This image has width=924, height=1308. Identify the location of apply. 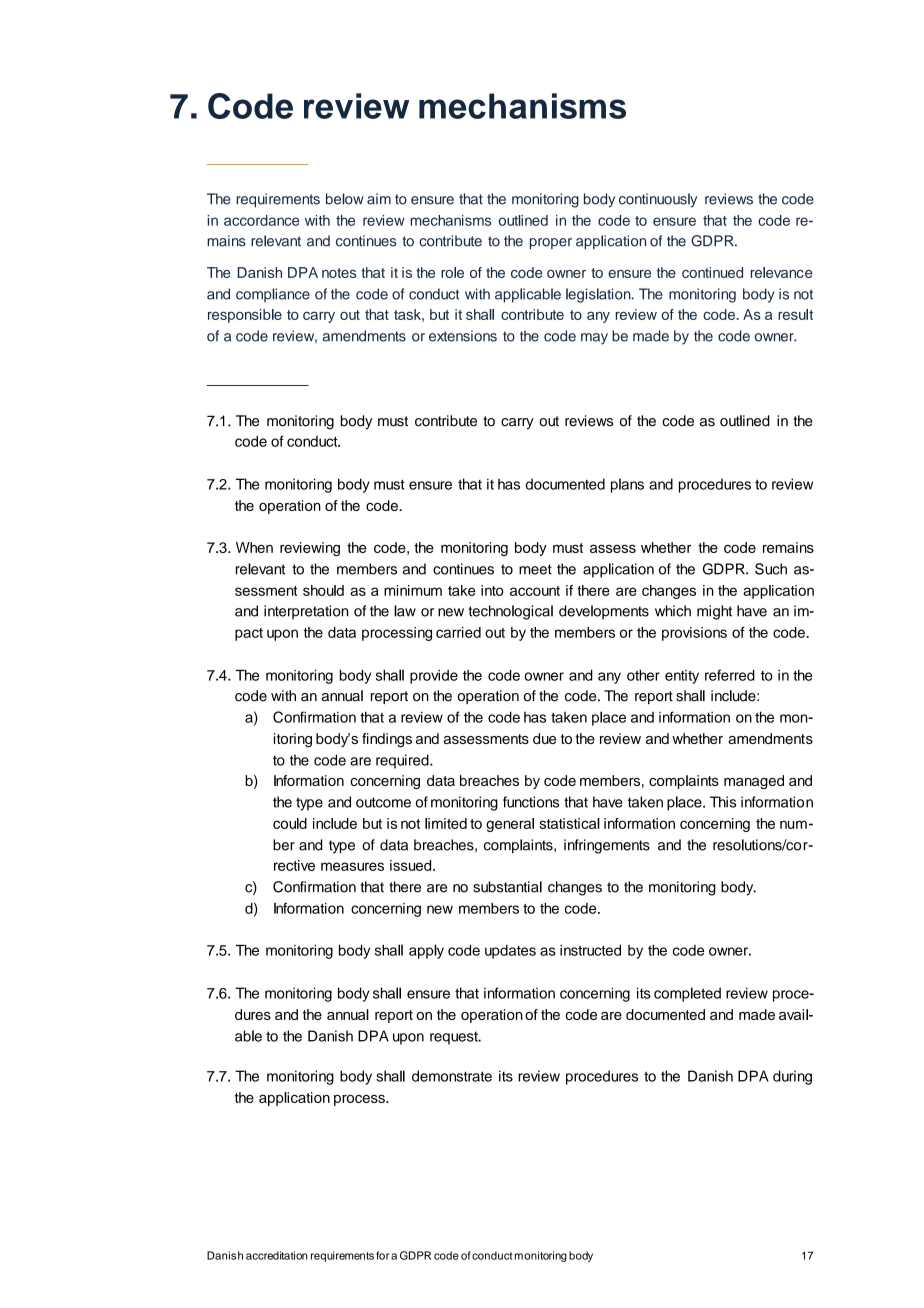
(426, 951).
